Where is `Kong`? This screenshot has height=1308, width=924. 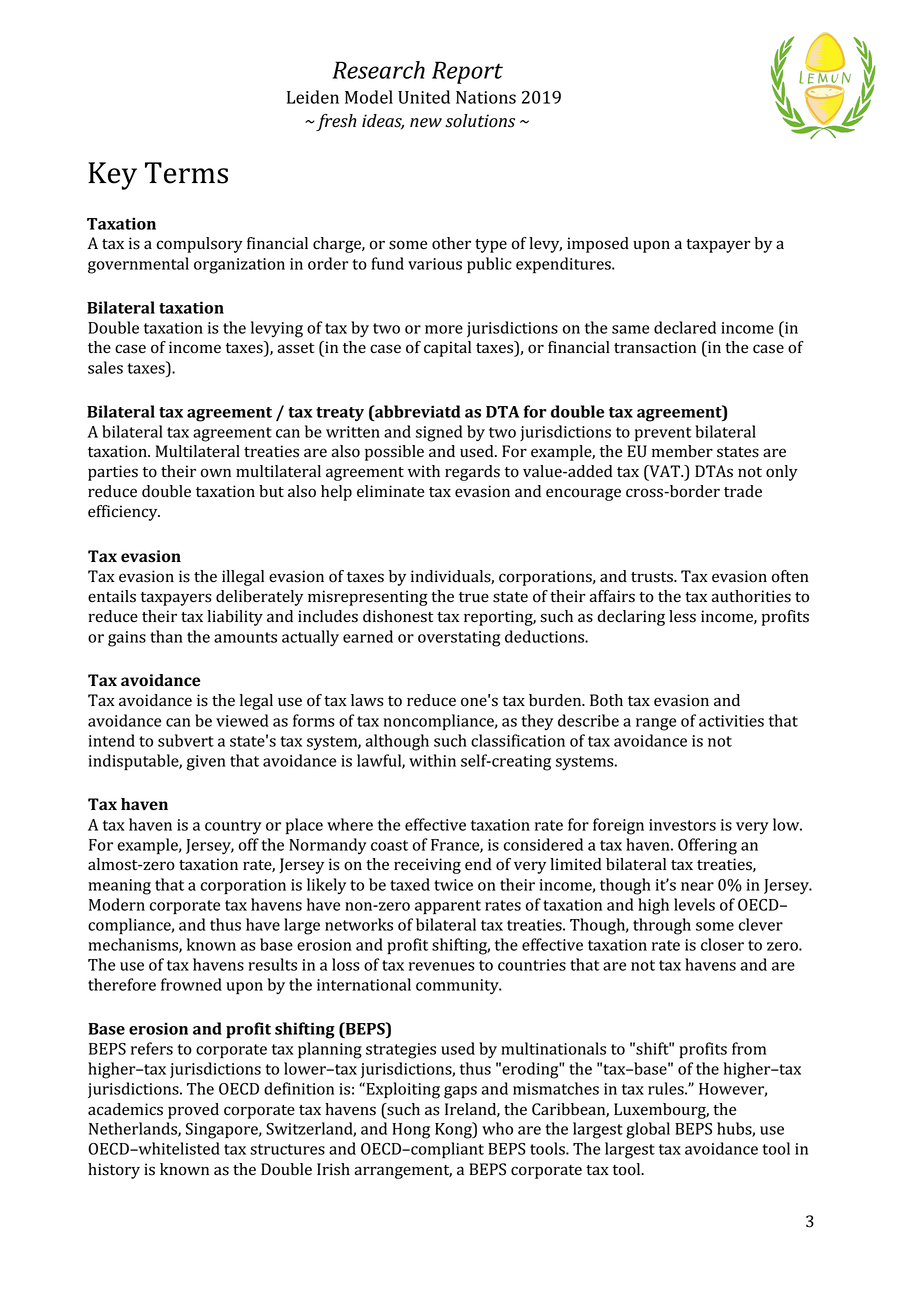 Kong is located at coordinates (454, 1130).
